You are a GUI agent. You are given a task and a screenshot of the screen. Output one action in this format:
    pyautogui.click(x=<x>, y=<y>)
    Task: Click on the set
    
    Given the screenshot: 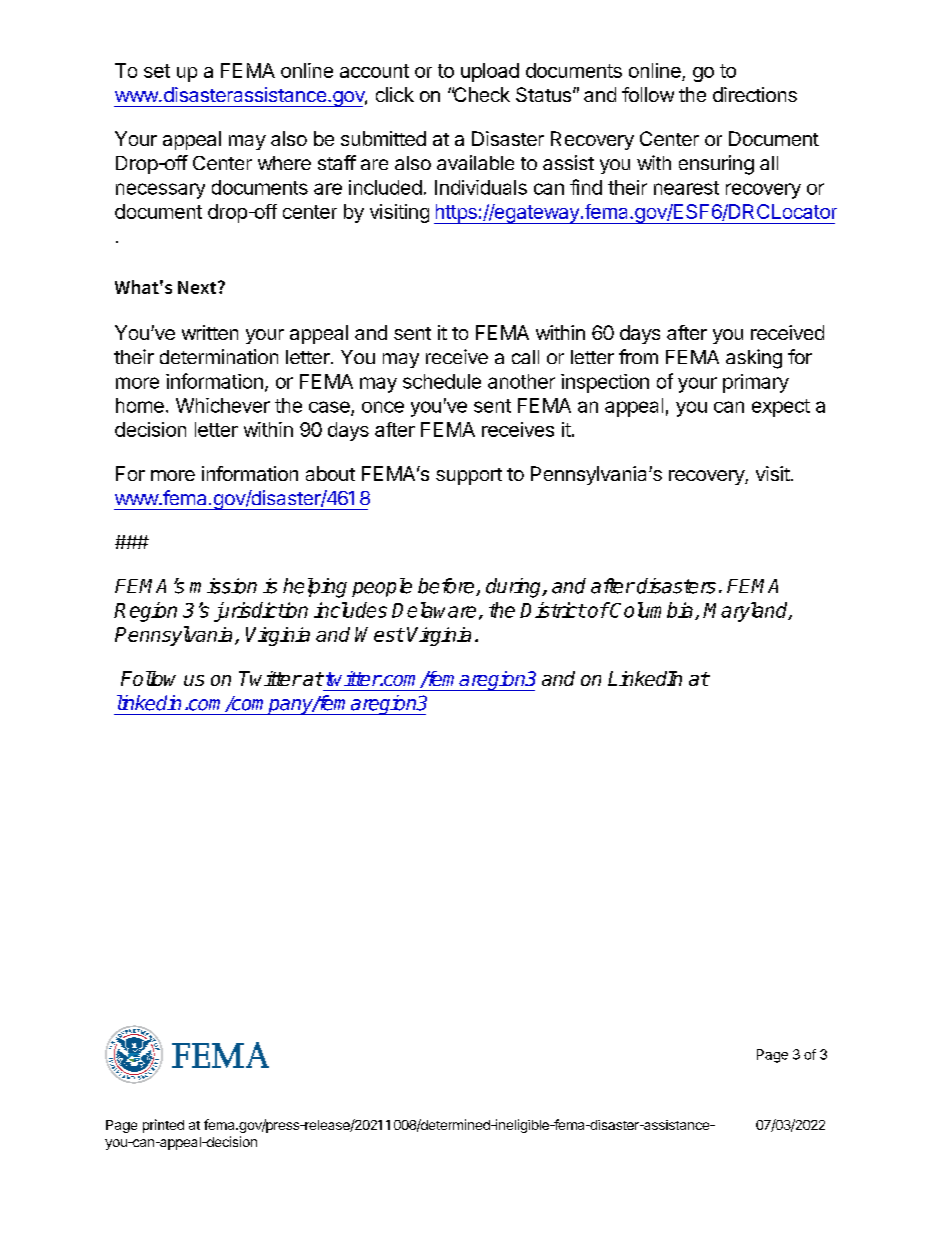 What is the action you would take?
    pyautogui.click(x=157, y=71)
